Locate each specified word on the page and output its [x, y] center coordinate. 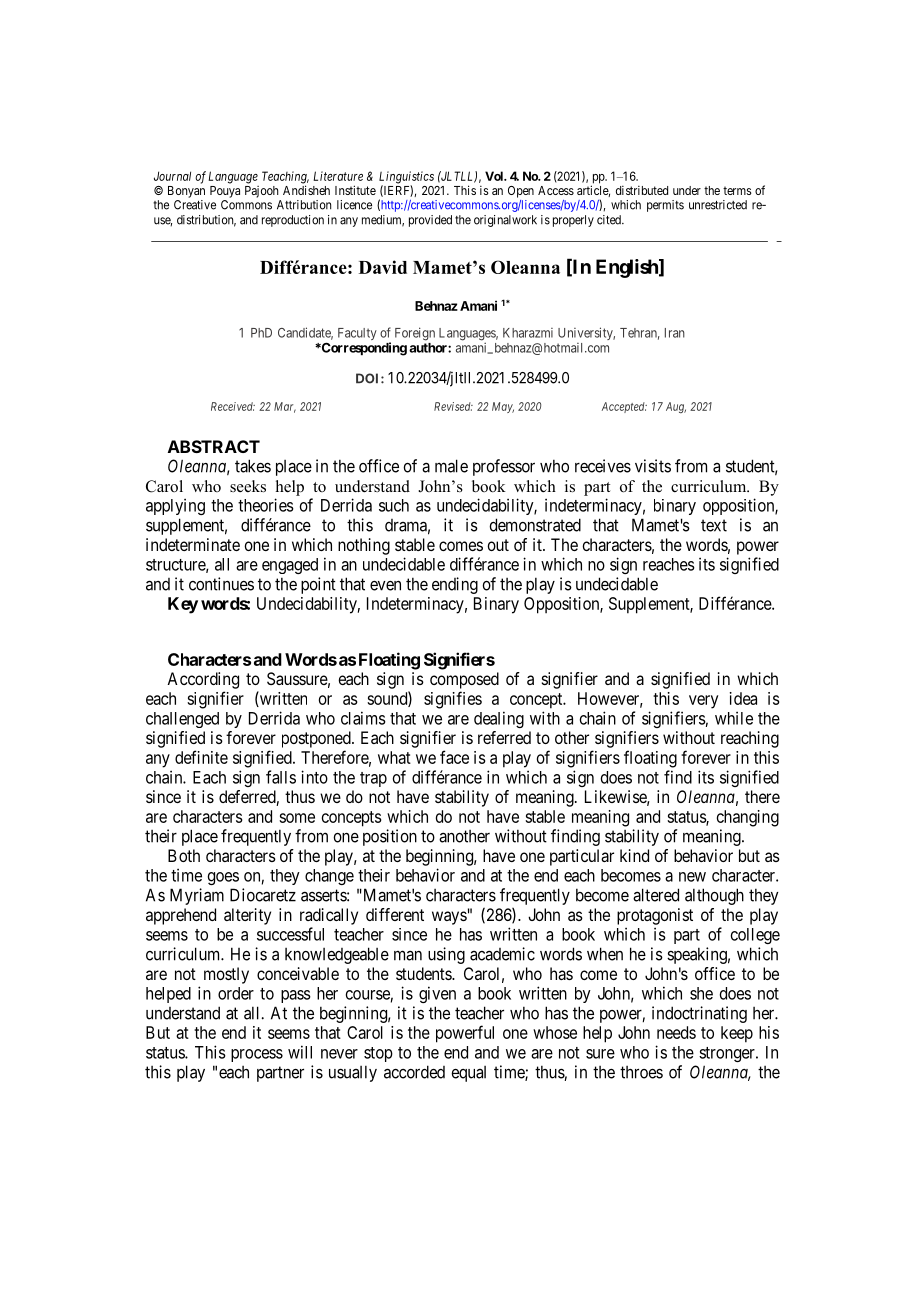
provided [430, 221]
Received [233, 406]
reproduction [293, 221]
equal [468, 1074]
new [692, 877]
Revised [453, 406]
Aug [676, 407]
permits [665, 206]
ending [455, 585]
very [703, 702]
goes [223, 878]
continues [221, 584]
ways [449, 918]
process [257, 1055]
